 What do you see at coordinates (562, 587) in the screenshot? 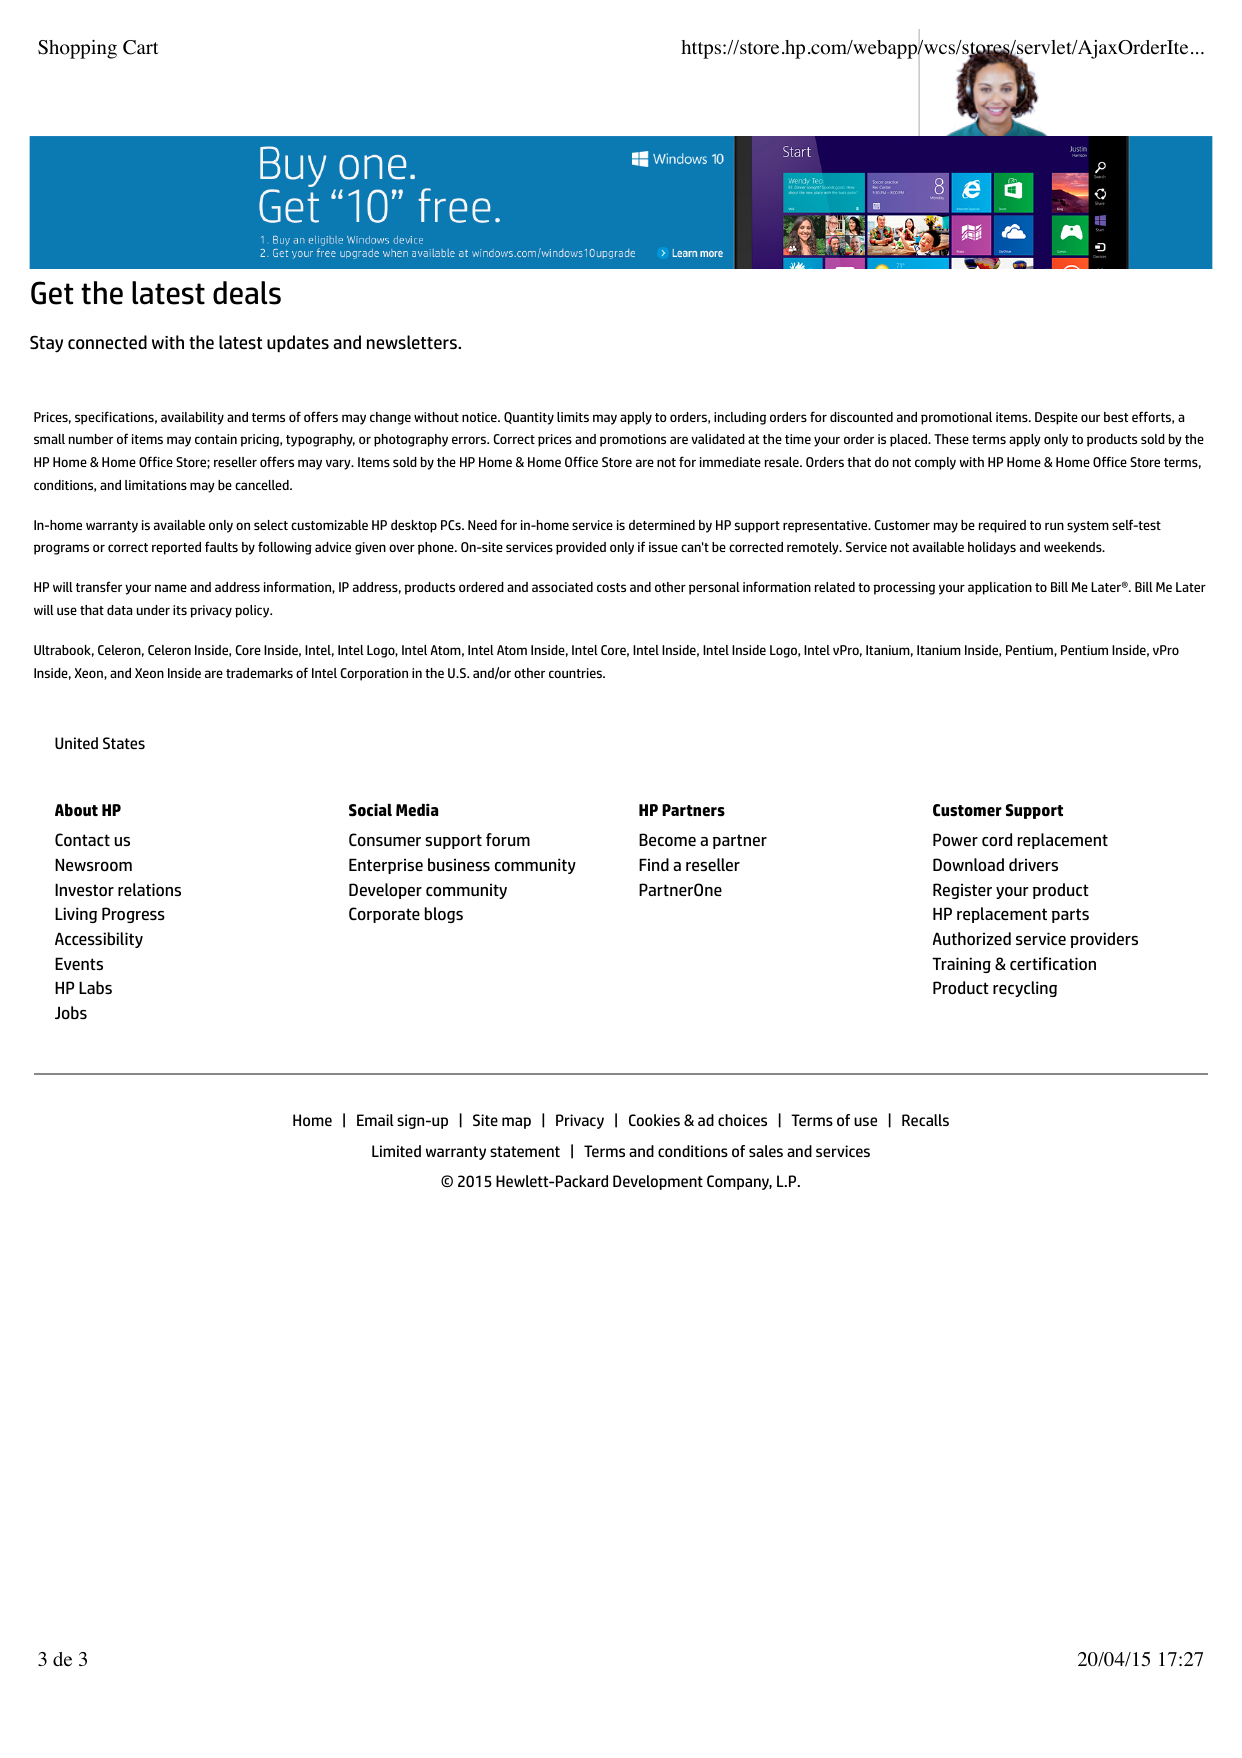
I see `associated` at bounding box center [562, 587].
